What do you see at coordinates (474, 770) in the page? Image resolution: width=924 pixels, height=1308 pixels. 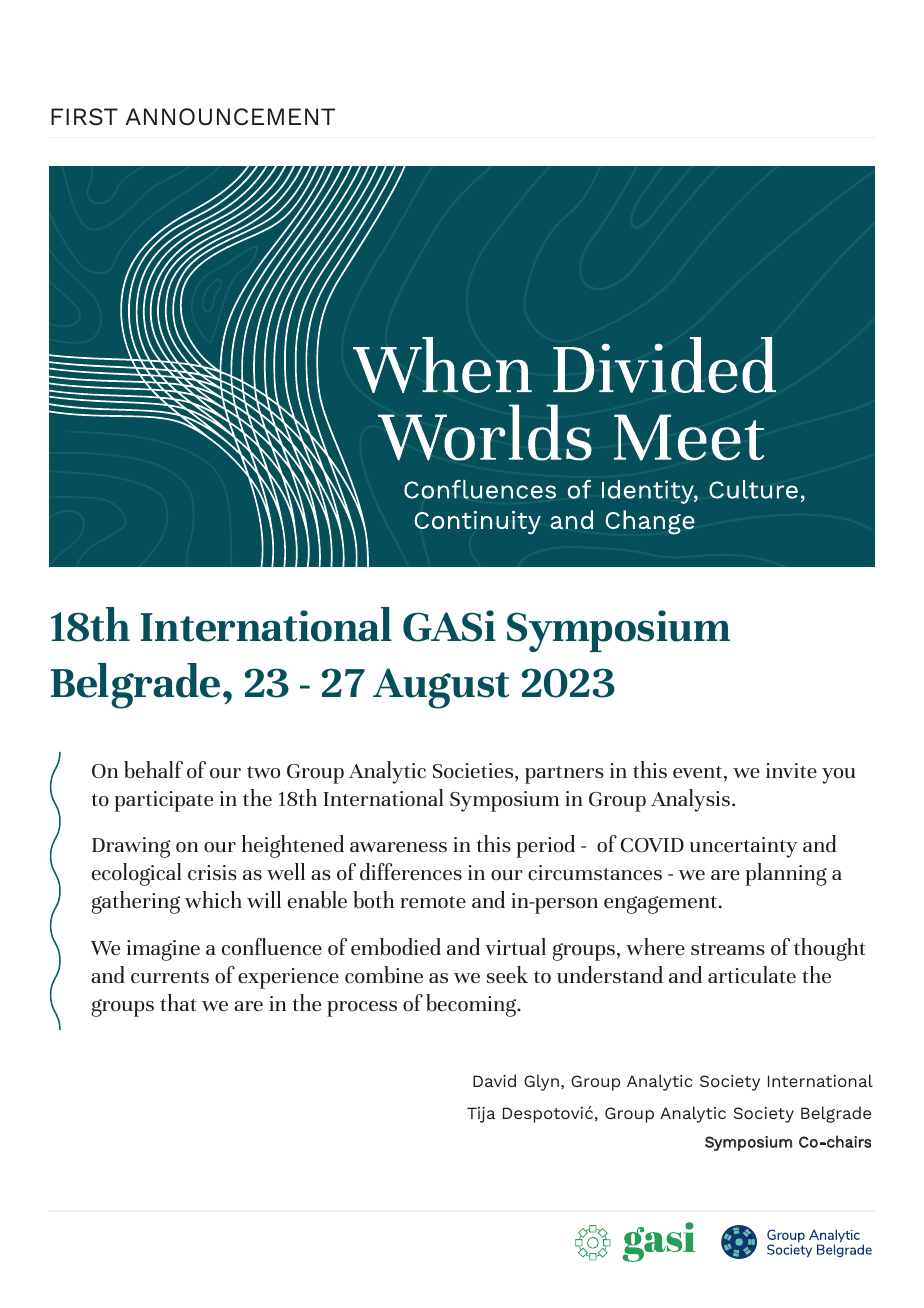 I see `Societies` at bounding box center [474, 770].
